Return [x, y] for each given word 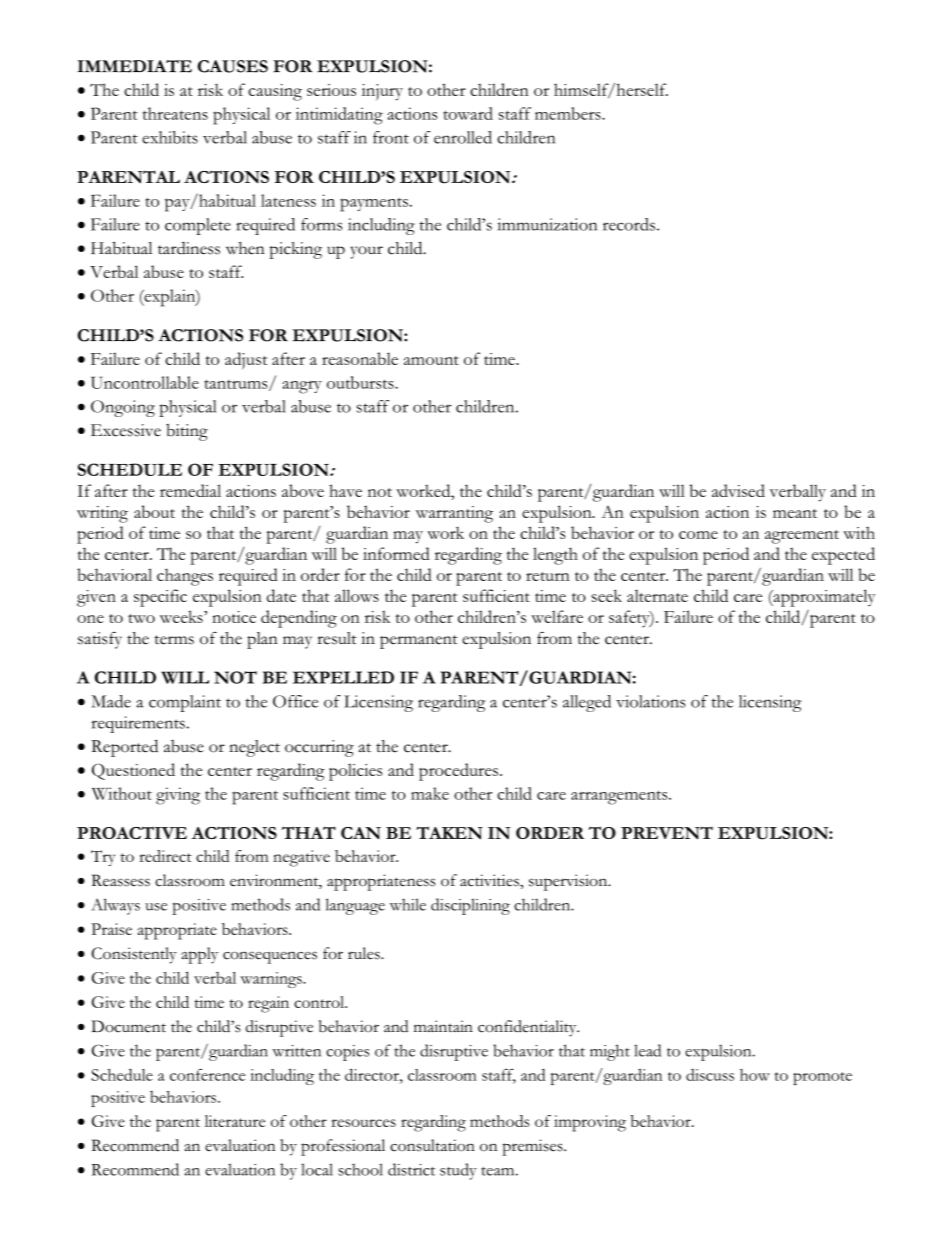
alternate [657, 595]
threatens [175, 113]
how [755, 1075]
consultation [432, 1145]
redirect [165, 856]
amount [431, 360]
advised [738, 490]
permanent [419, 642]
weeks [182, 616]
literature [235, 1121]
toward [468, 113]
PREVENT [667, 833]
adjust [246, 361]
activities [490, 880]
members [569, 113]
